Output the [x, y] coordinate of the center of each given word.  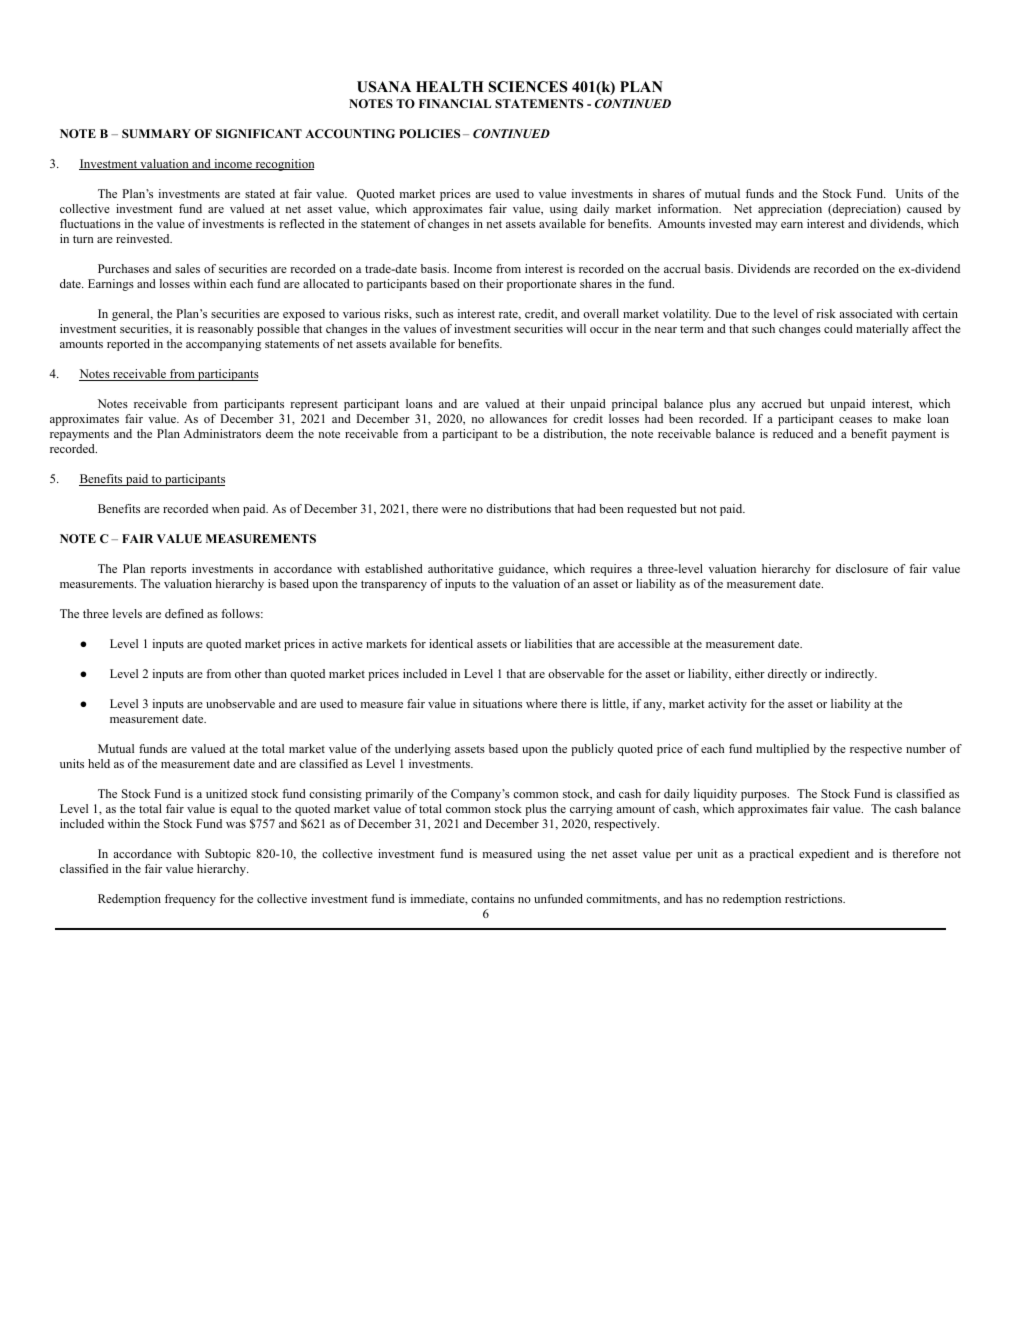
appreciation [790, 210]
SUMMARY [156, 133]
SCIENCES [528, 87]
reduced [793, 433]
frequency [190, 900]
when [226, 508]
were [454, 510]
